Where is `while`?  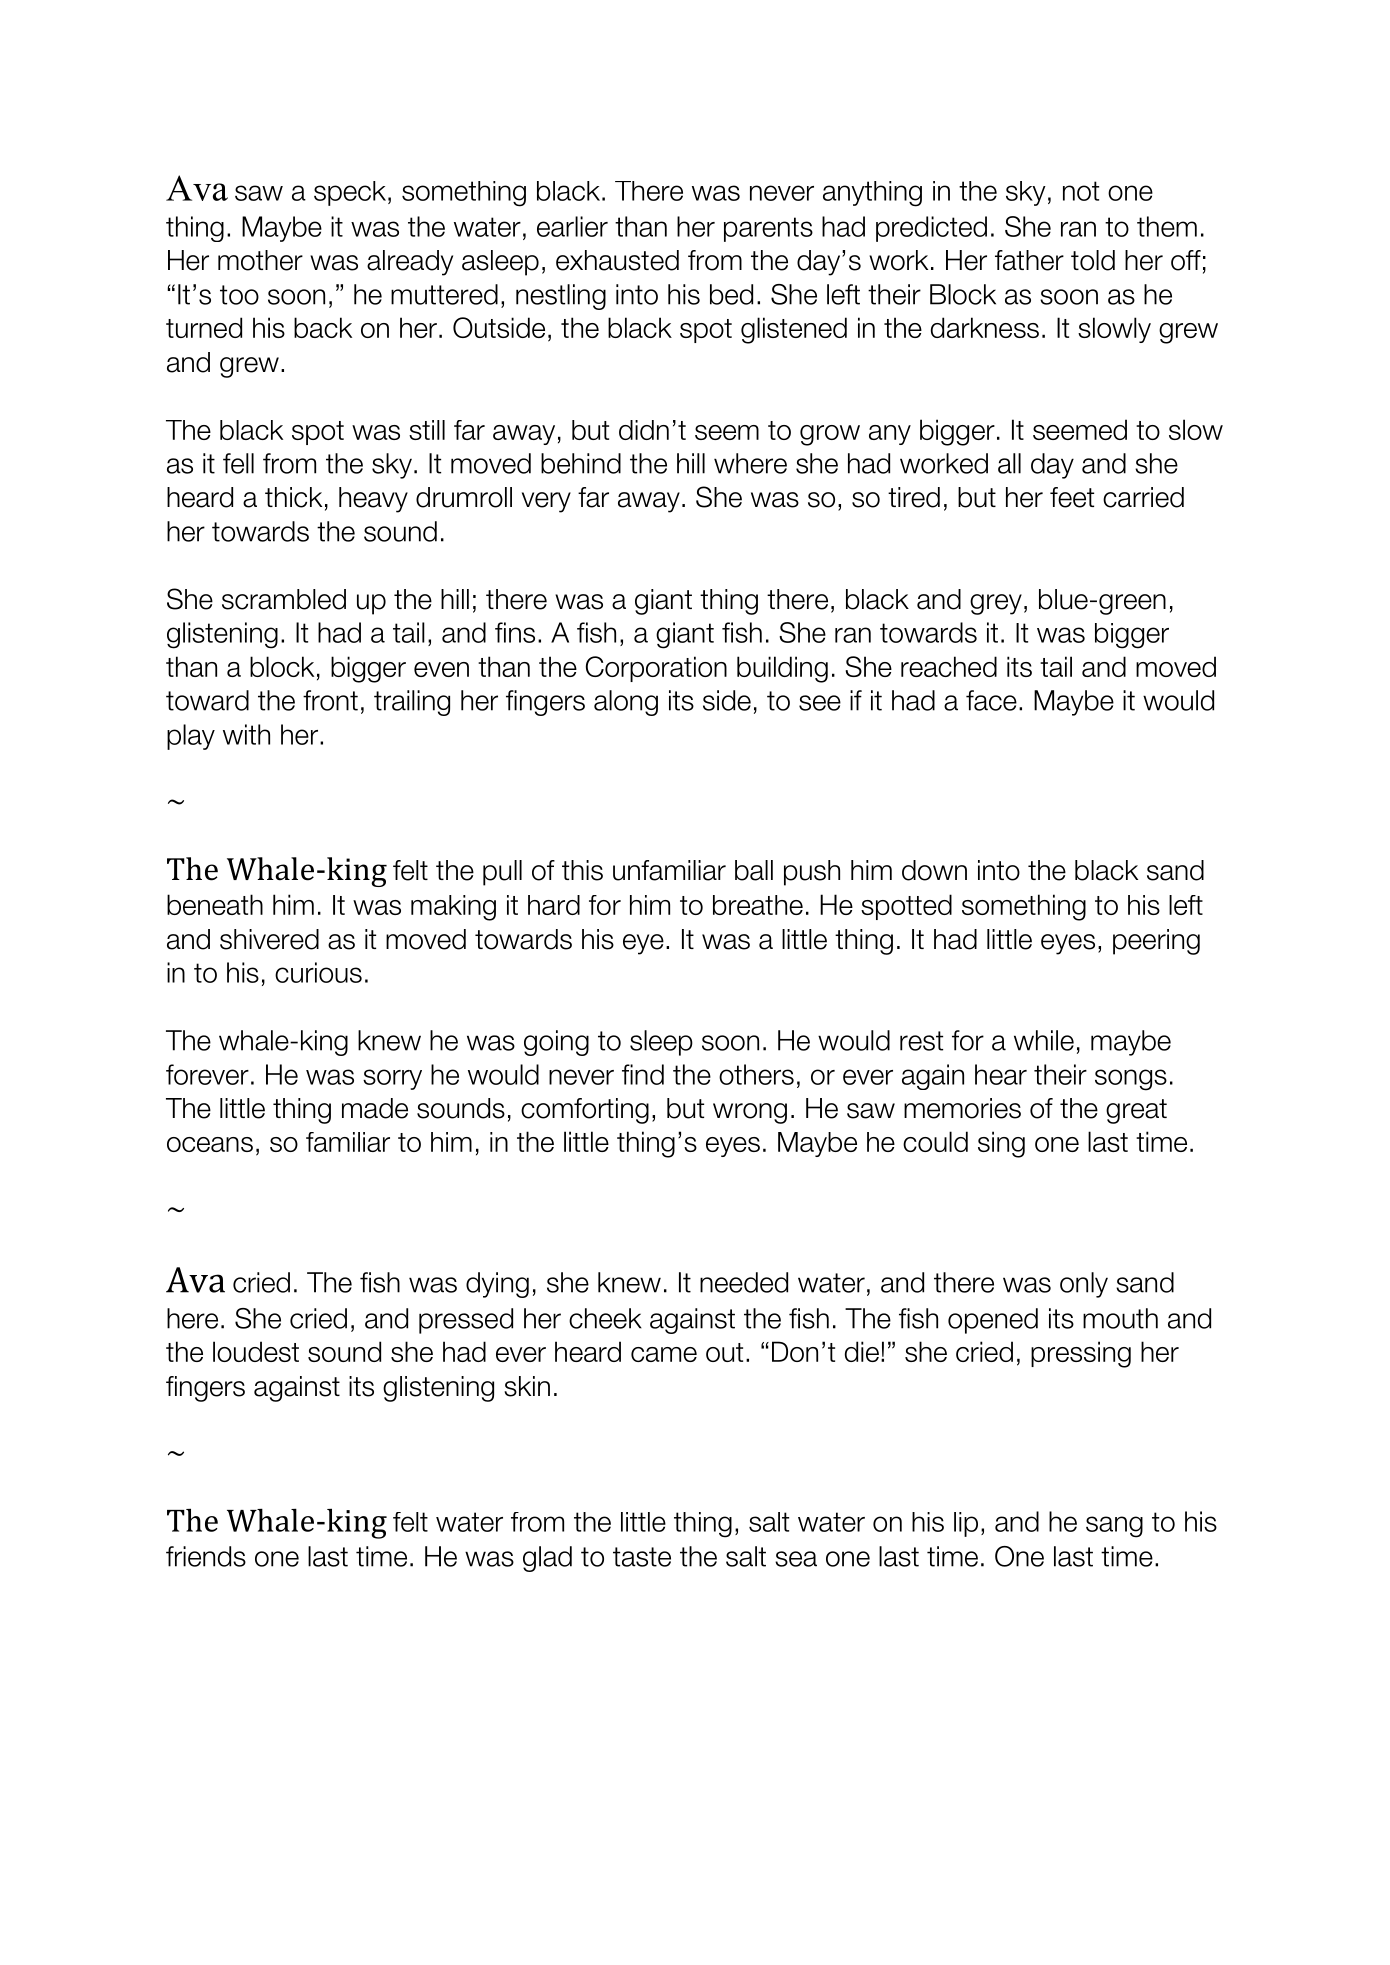
while is located at coordinates (1044, 1040).
